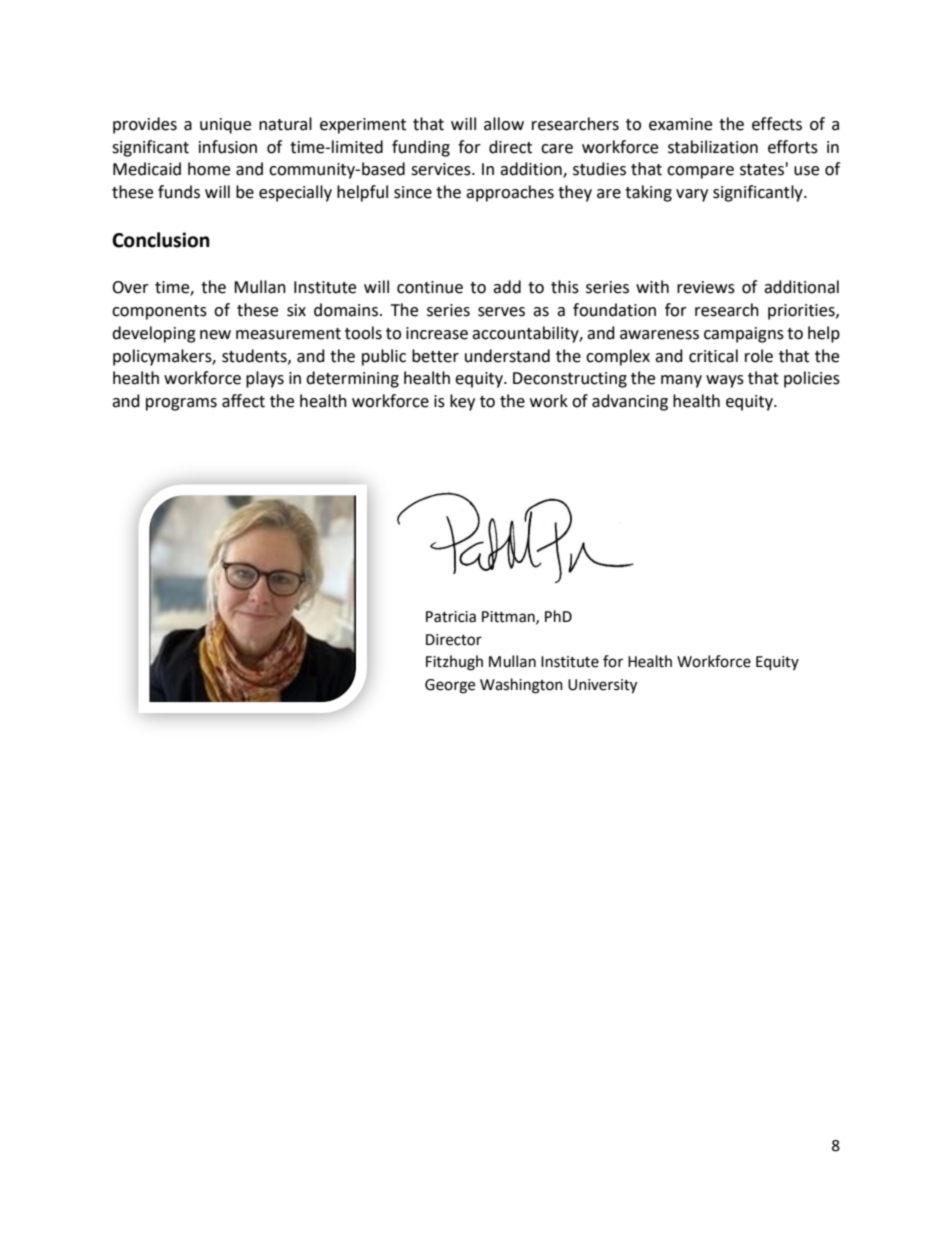 The image size is (952, 1233). What do you see at coordinates (744, 335) in the screenshot?
I see `campaigns` at bounding box center [744, 335].
